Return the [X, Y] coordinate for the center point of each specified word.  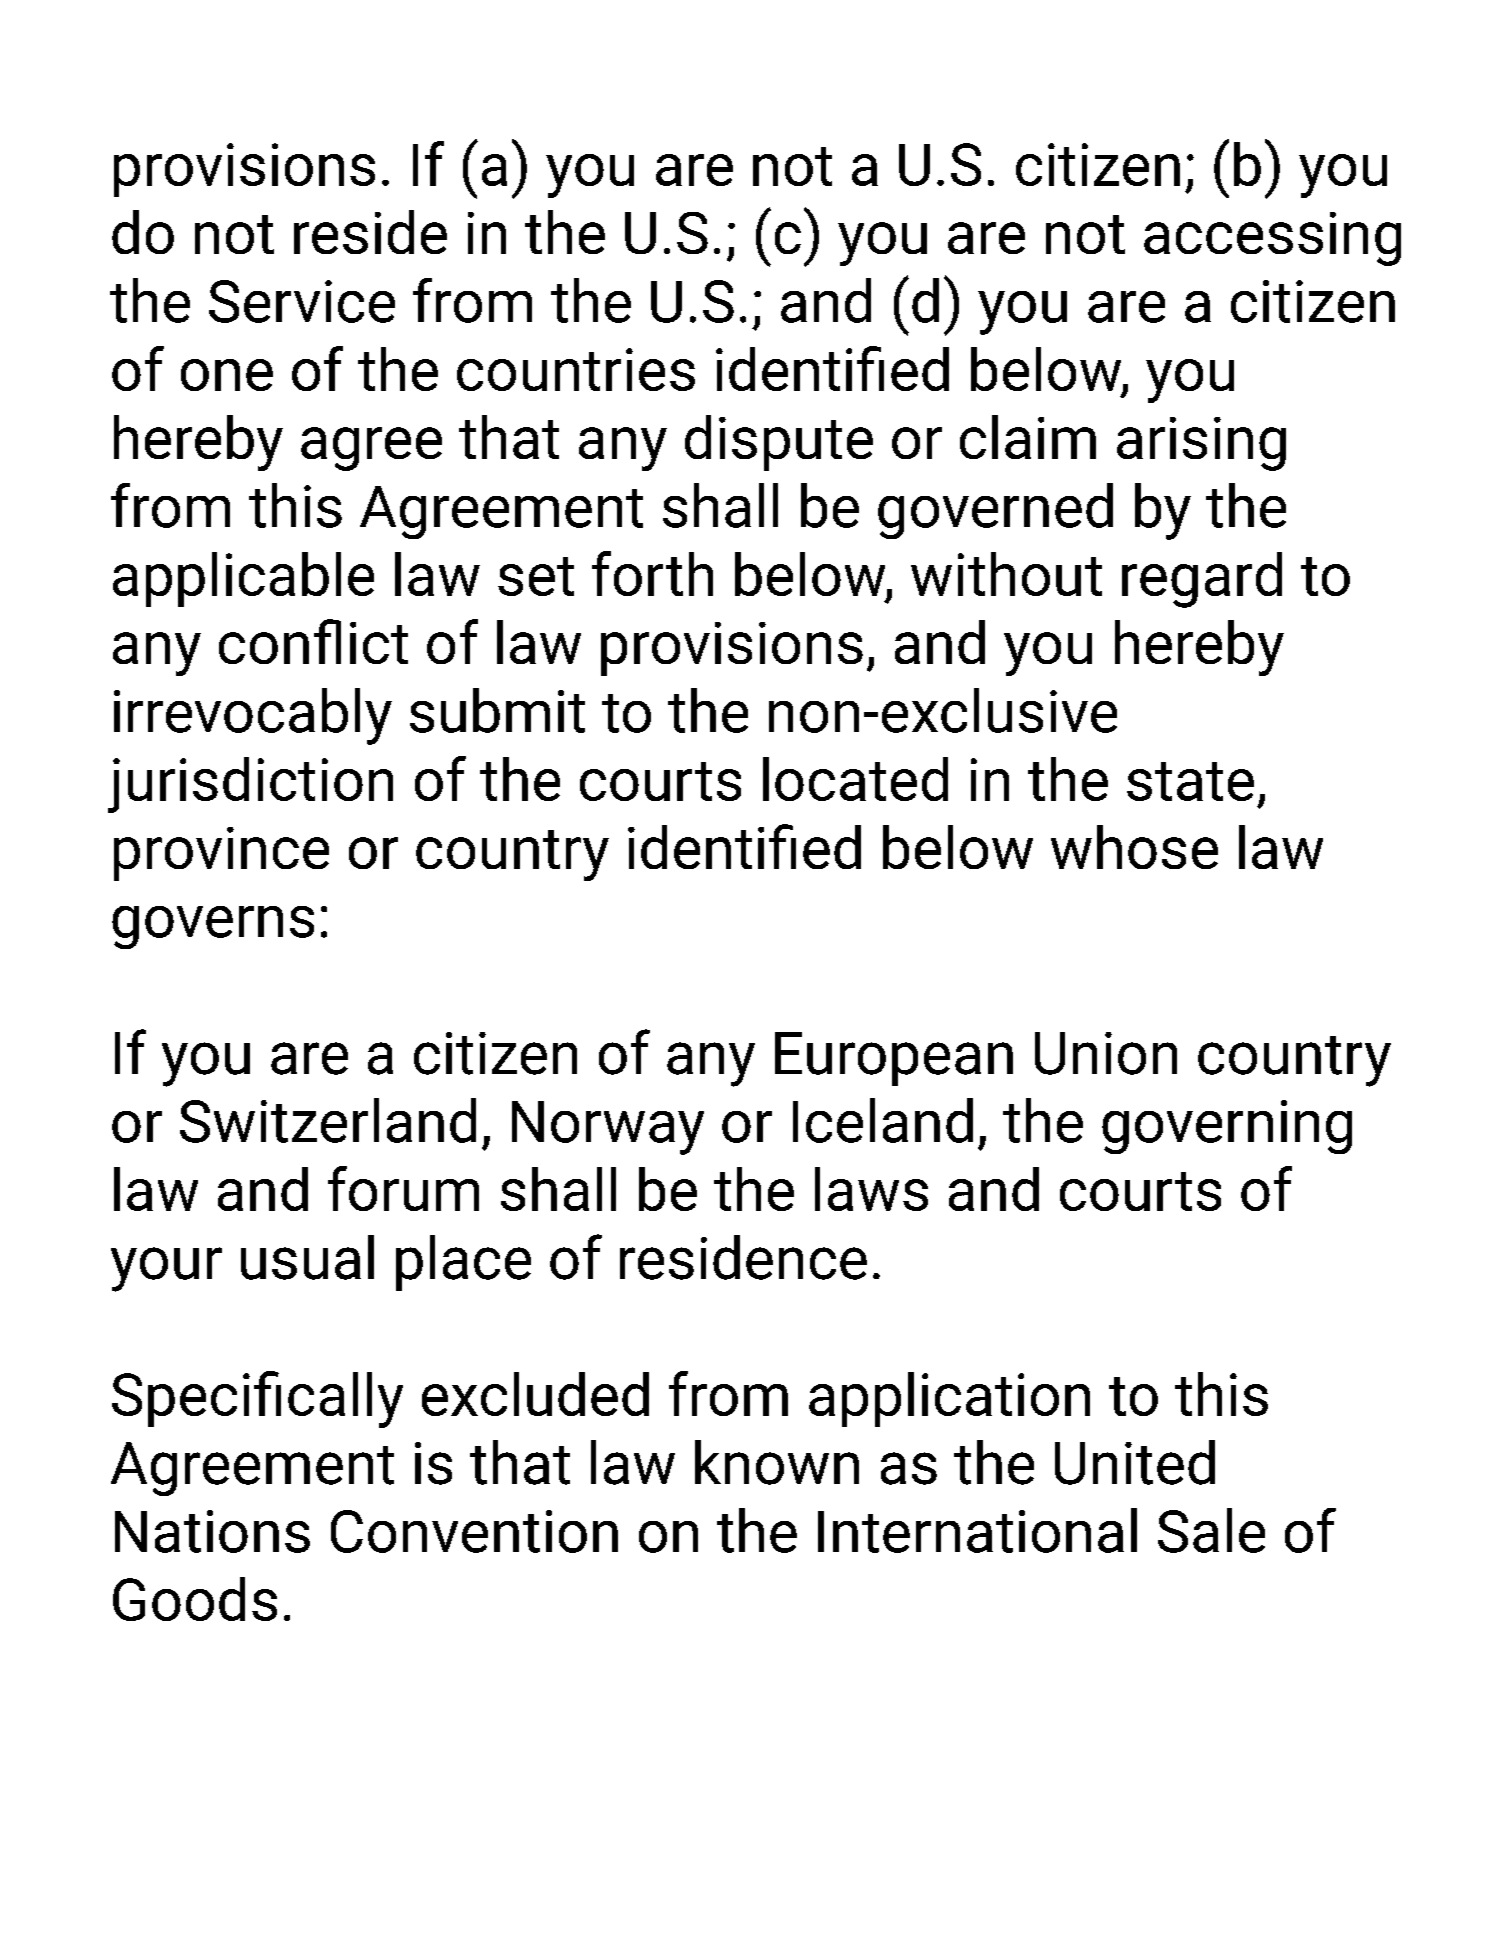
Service [302, 301]
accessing [1272, 239]
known [777, 1462]
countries [576, 369]
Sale [1211, 1530]
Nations [212, 1531]
